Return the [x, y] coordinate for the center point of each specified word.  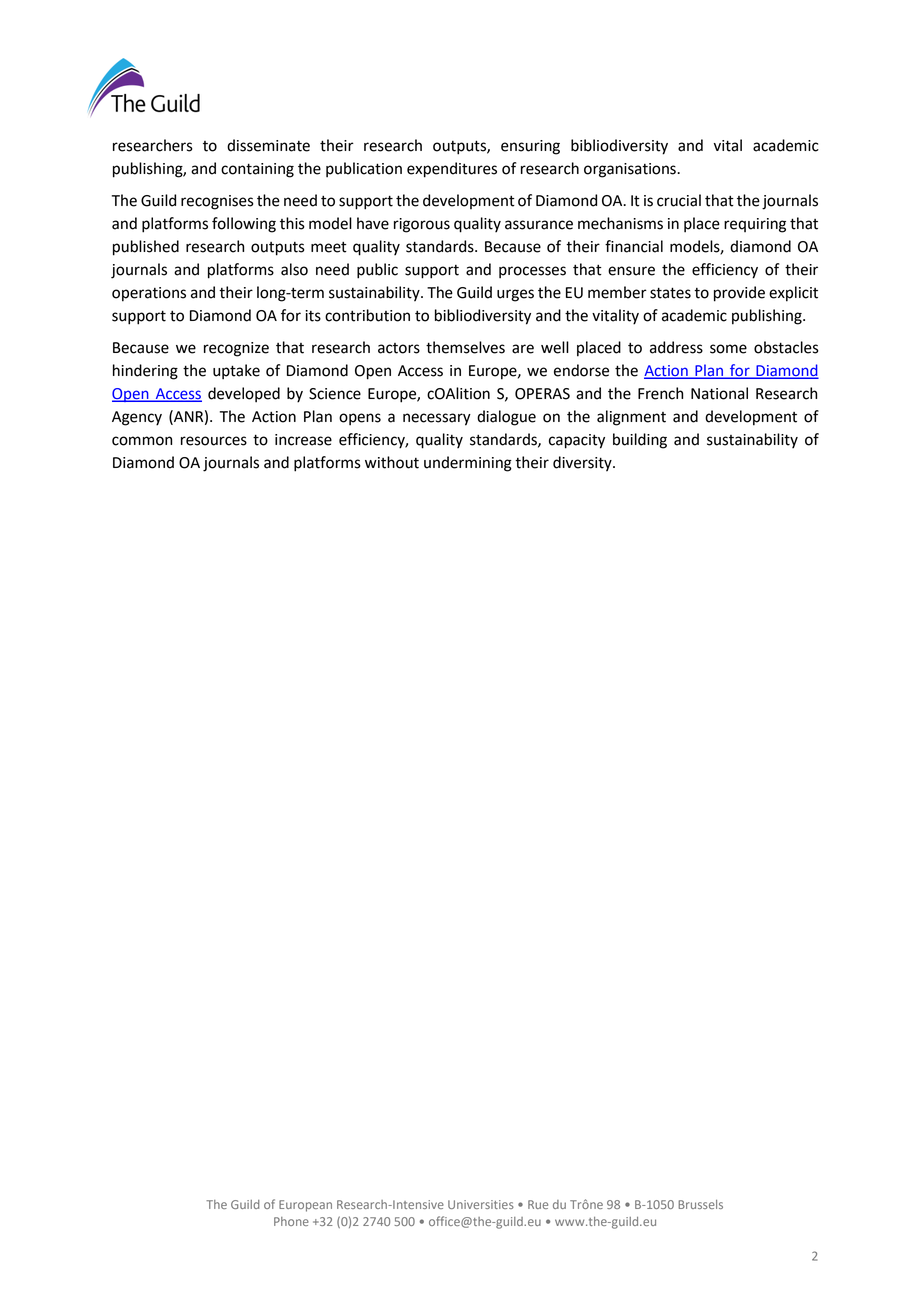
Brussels [700, 1204]
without [392, 462]
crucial [679, 200]
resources [214, 441]
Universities [481, 1204]
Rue [538, 1204]
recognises [217, 202]
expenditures [452, 170]
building [640, 441]
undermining [468, 464]
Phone [291, 1221]
